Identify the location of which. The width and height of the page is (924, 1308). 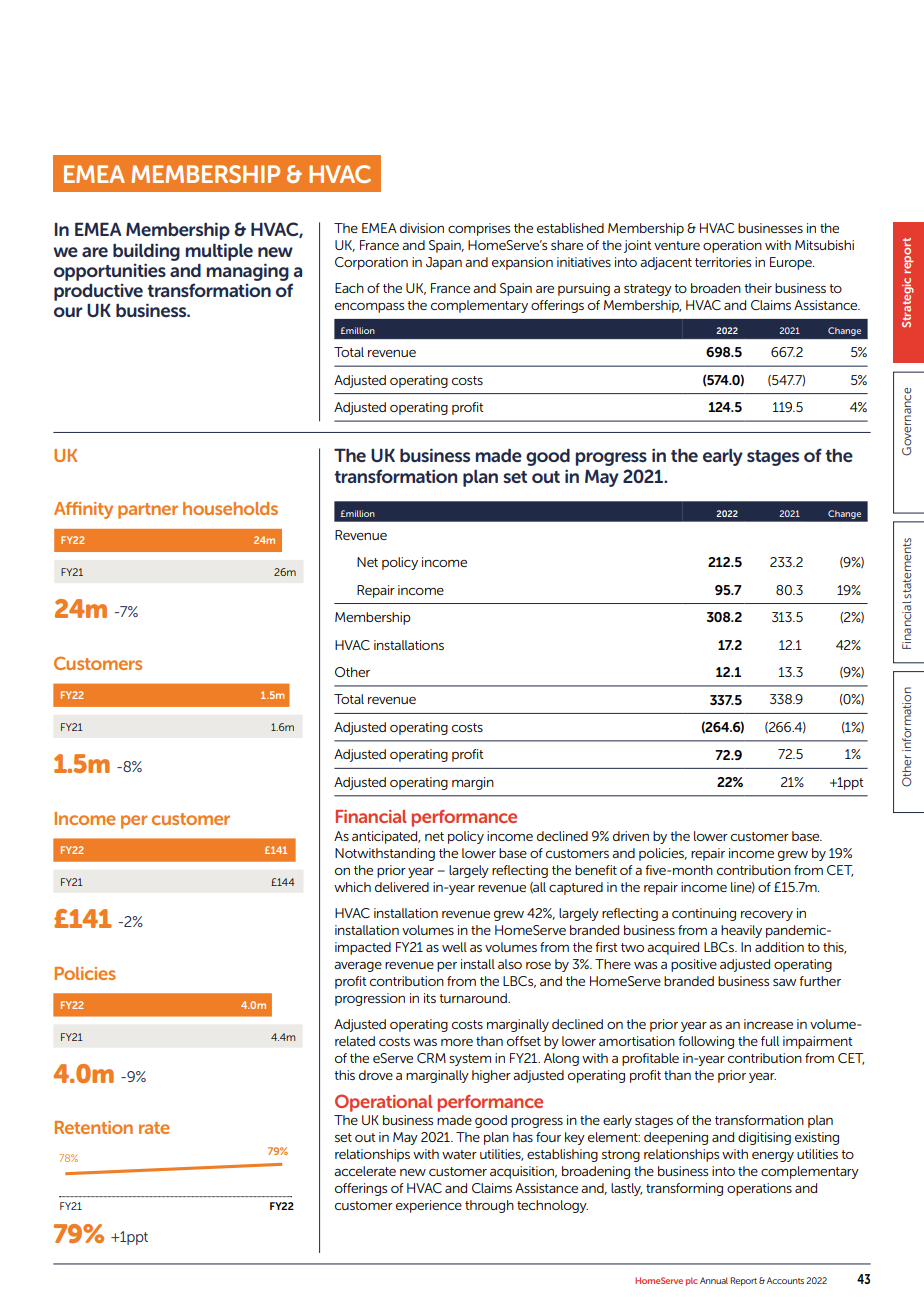
(352, 887).
